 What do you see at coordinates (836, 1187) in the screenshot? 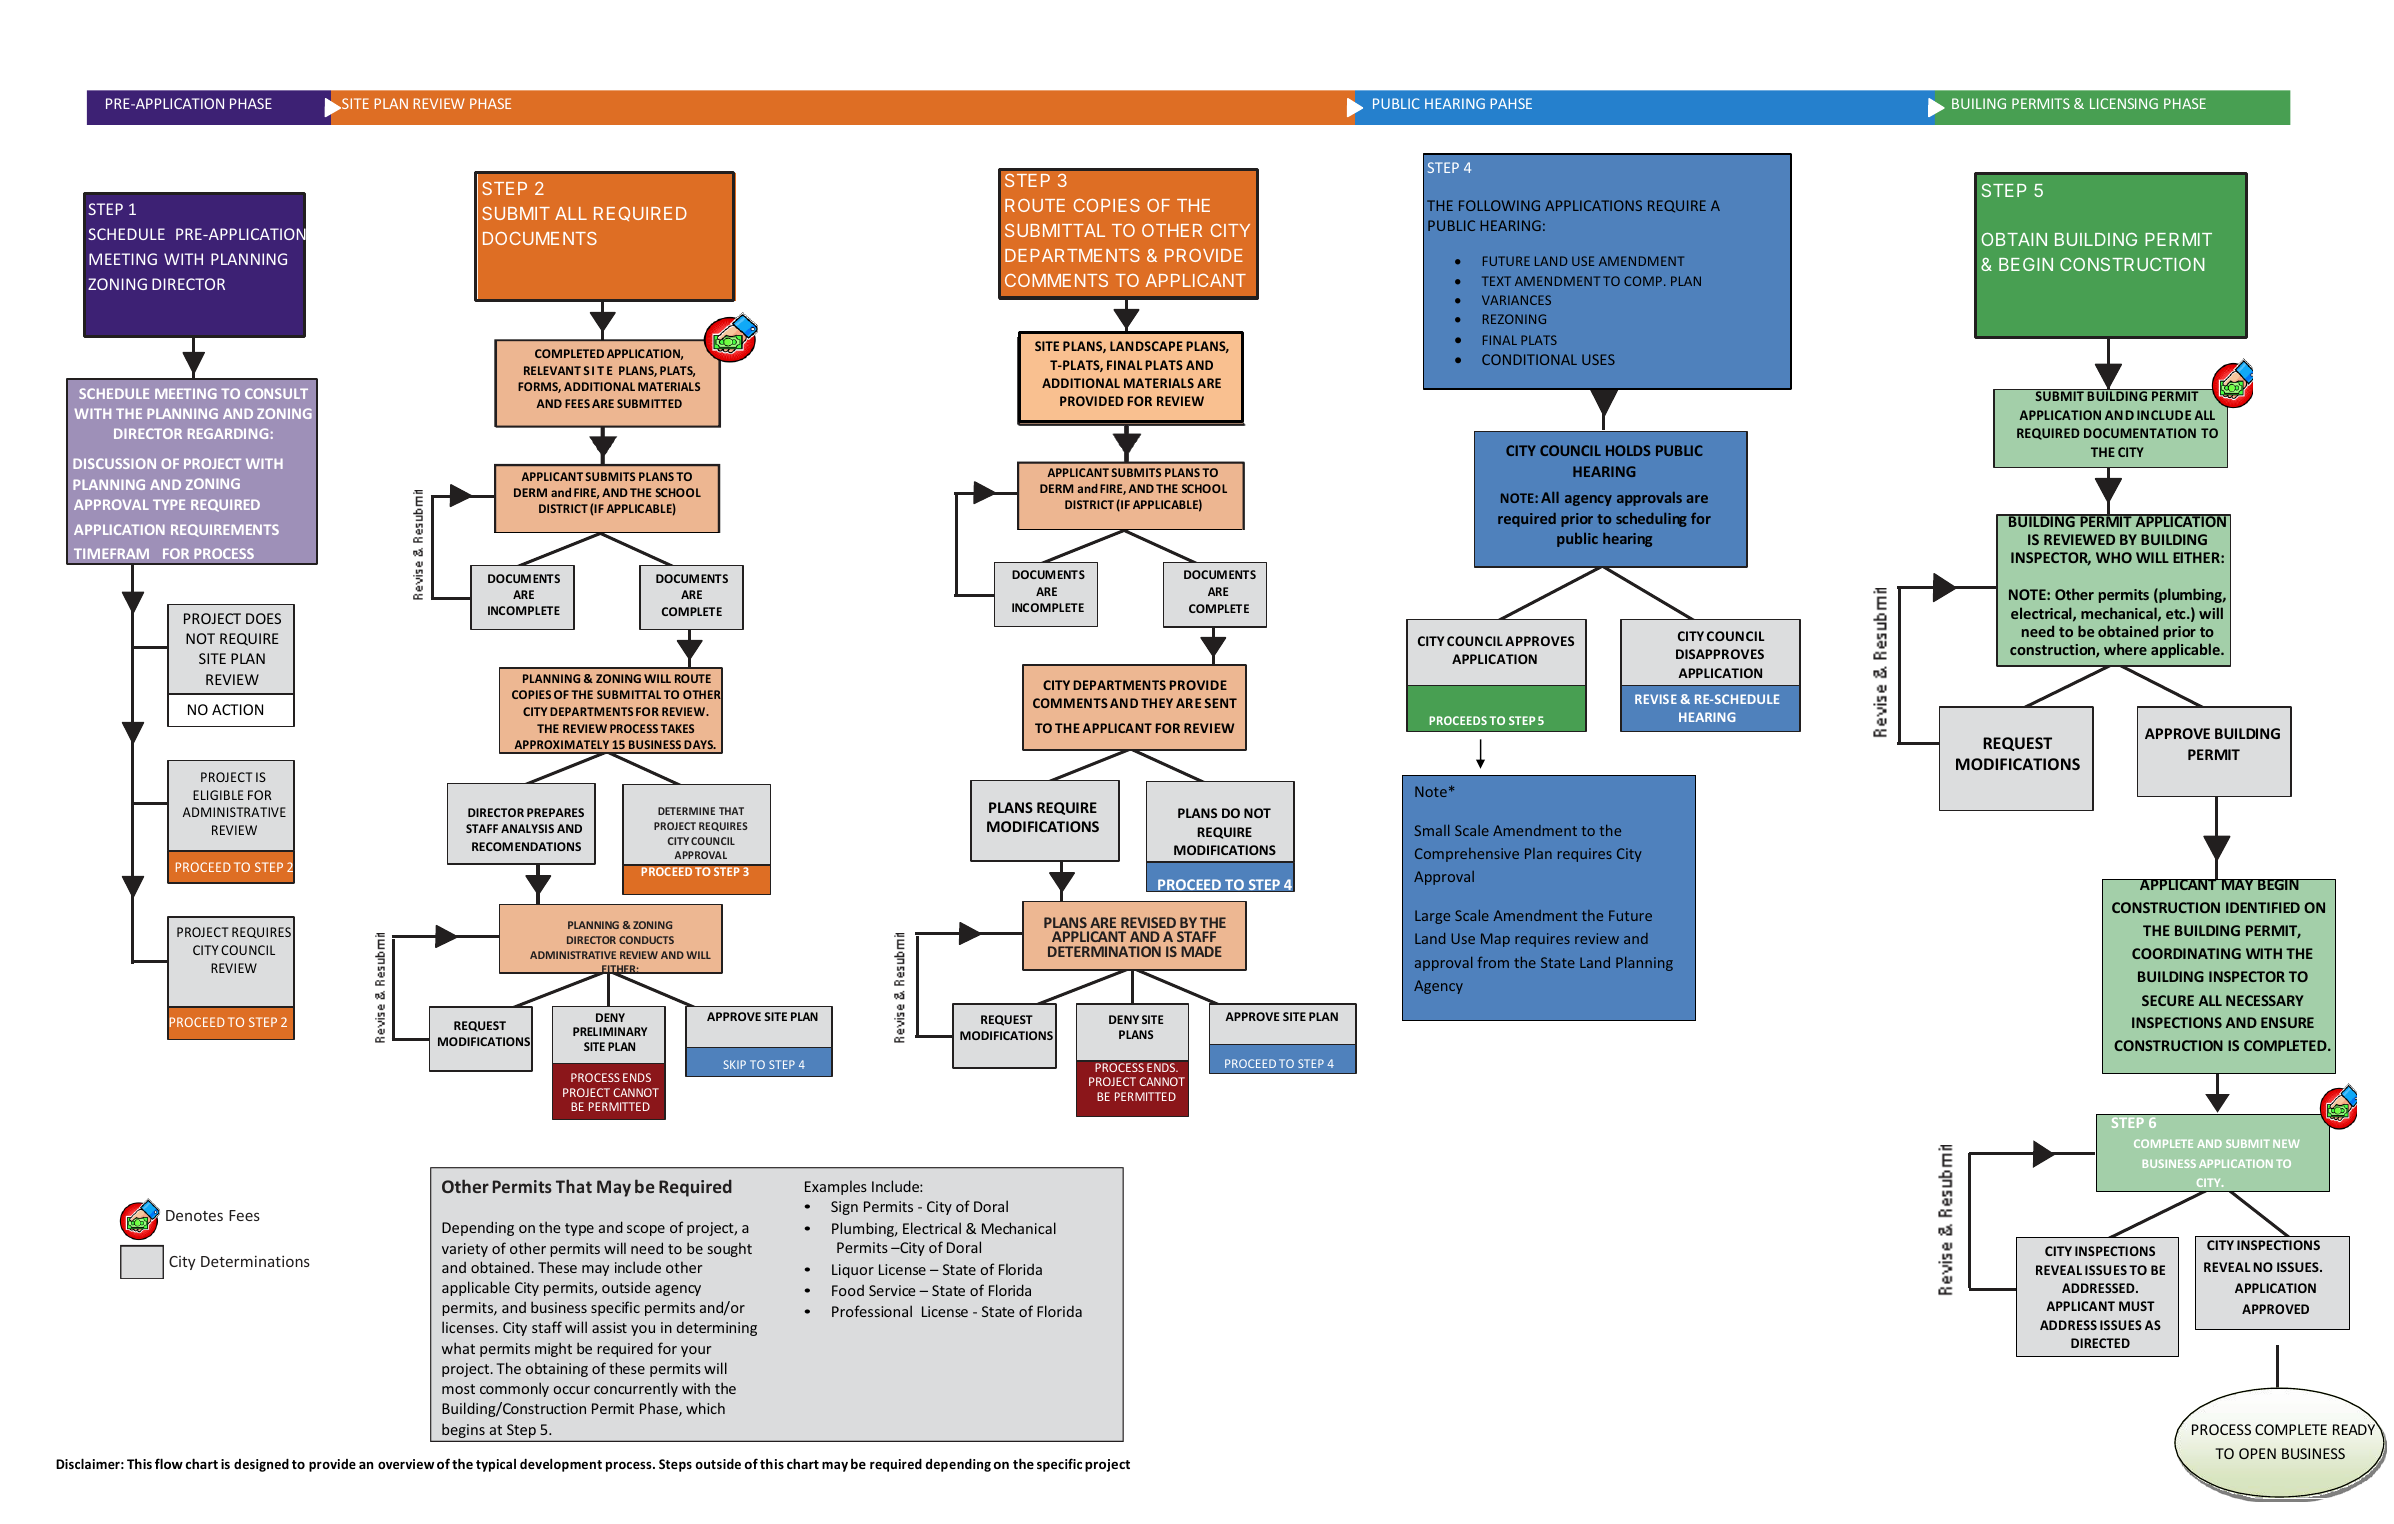
I see `Examples` at bounding box center [836, 1187].
